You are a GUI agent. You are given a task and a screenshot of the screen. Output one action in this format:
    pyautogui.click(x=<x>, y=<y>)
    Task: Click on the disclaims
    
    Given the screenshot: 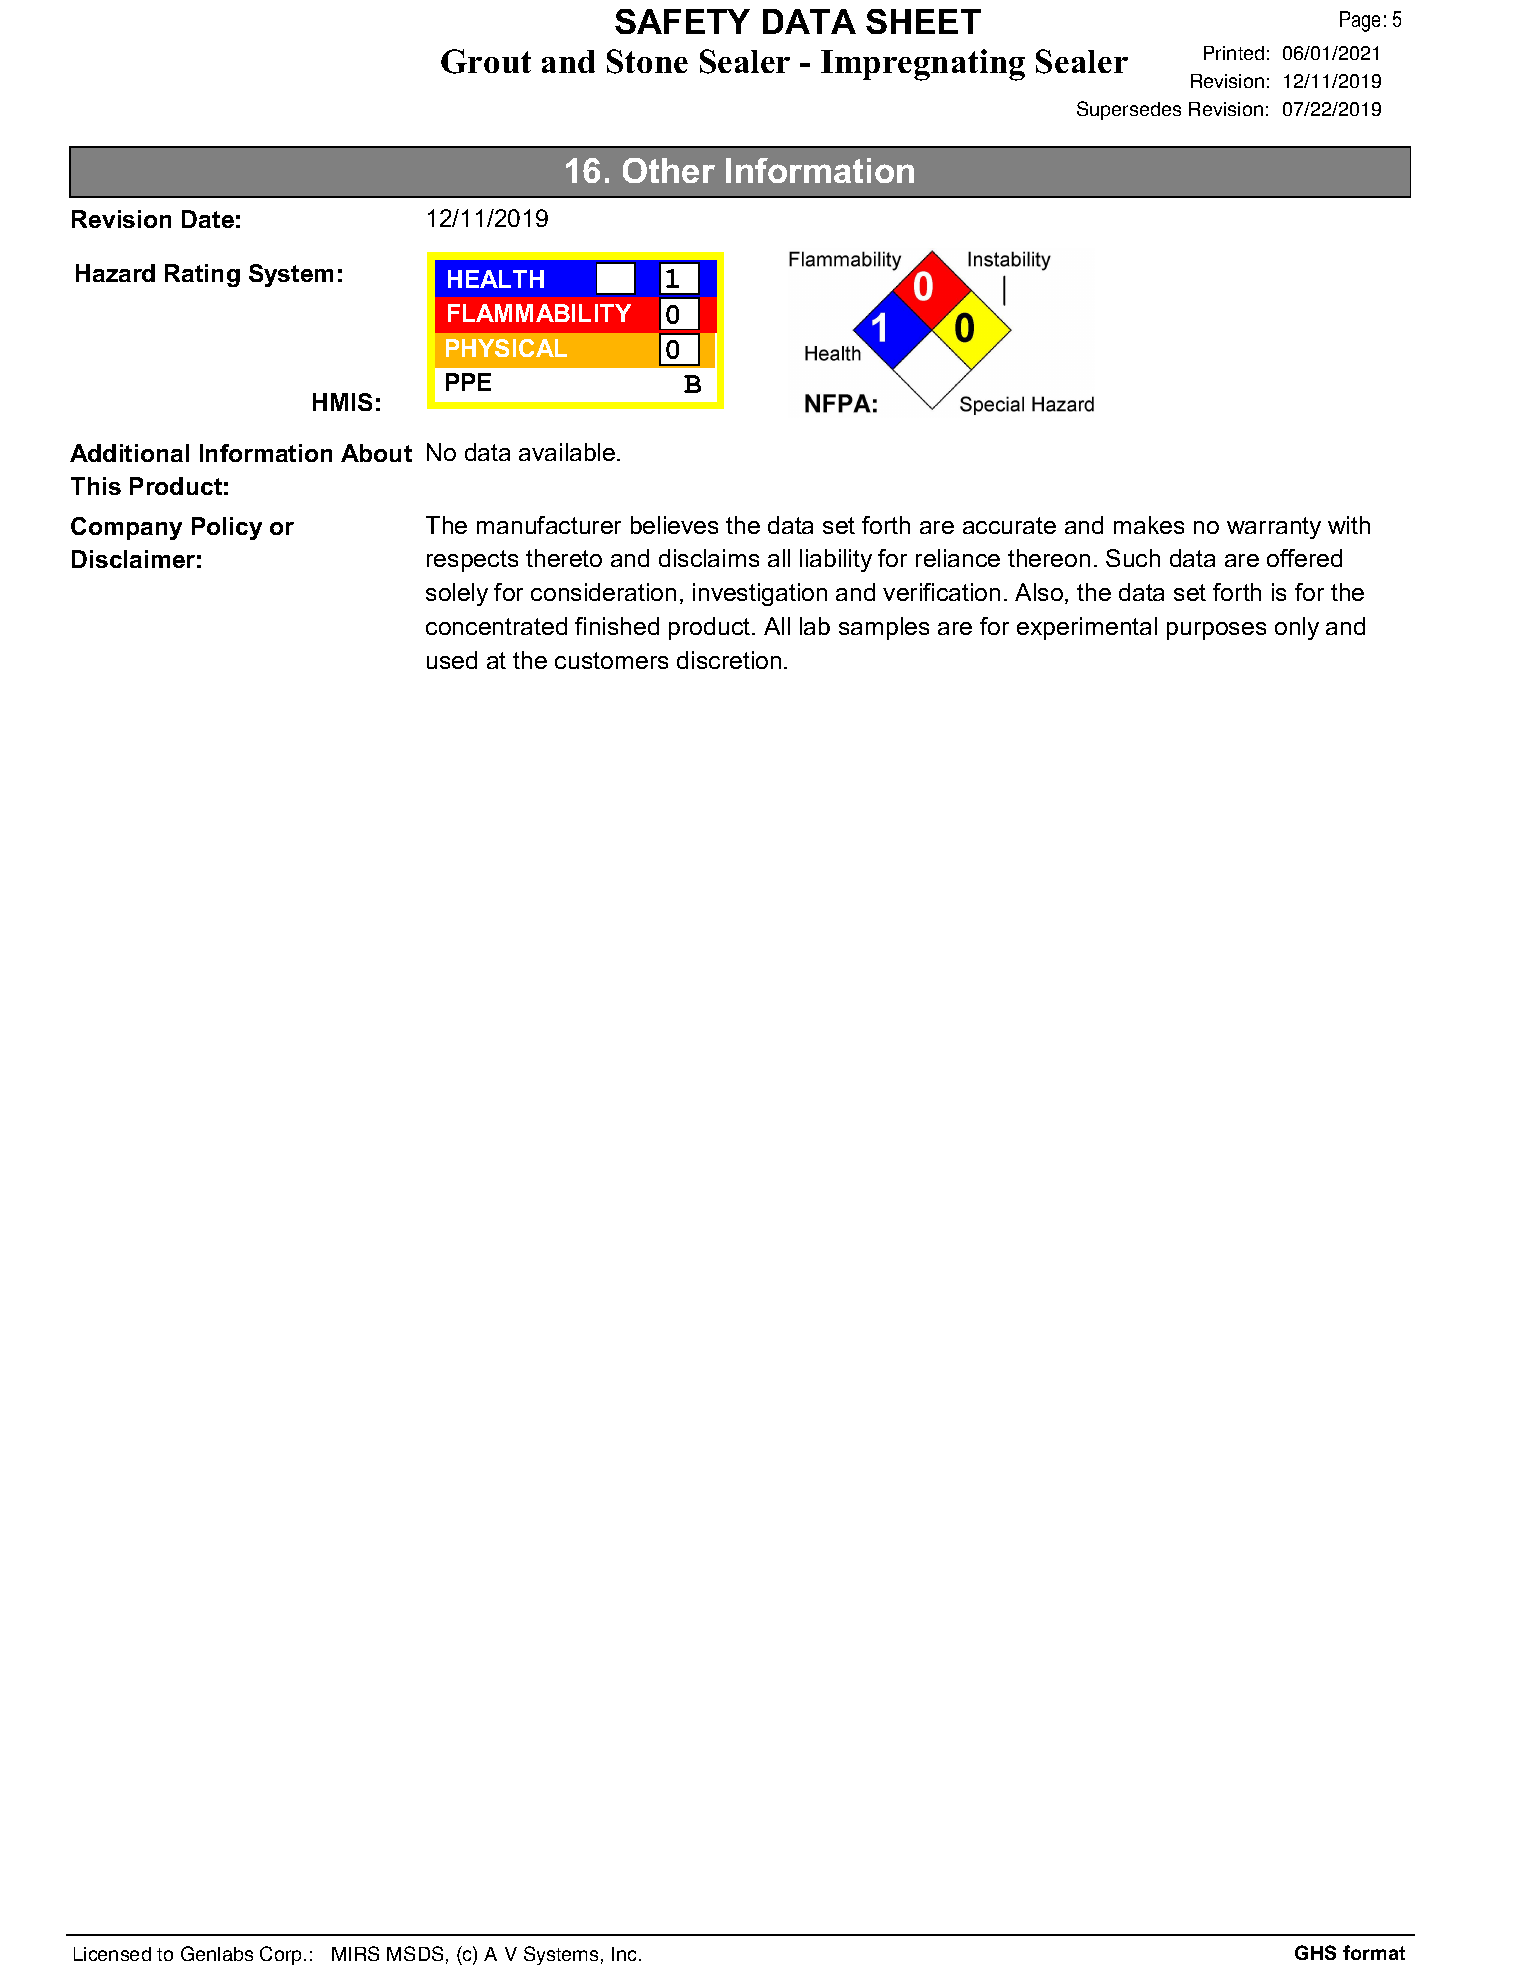 What is the action you would take?
    pyautogui.click(x=709, y=558)
